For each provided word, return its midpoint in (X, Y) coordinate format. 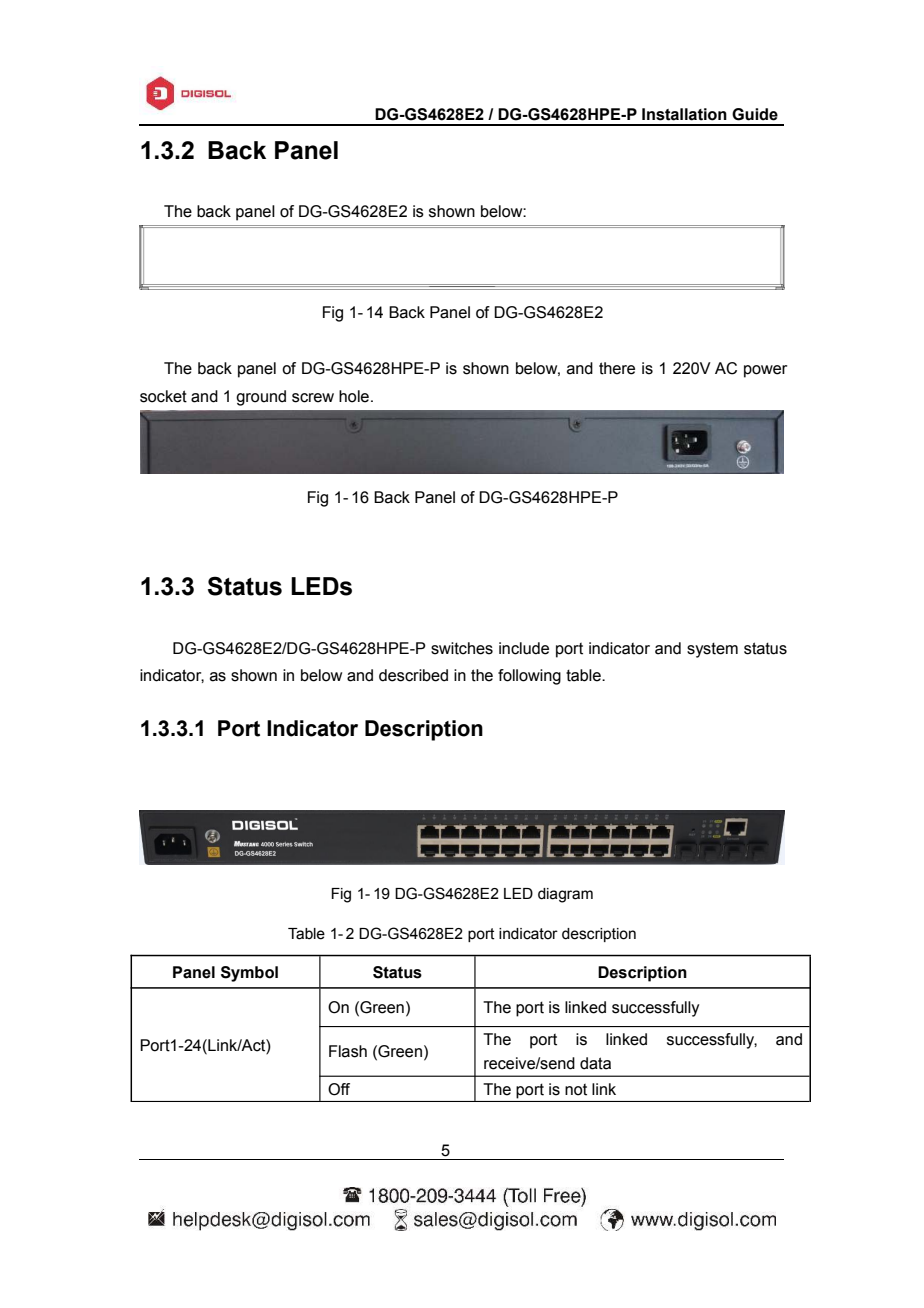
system (712, 650)
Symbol (249, 974)
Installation (684, 114)
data (595, 1063)
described (413, 675)
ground (261, 398)
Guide (755, 114)
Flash (348, 1051)
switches (462, 648)
